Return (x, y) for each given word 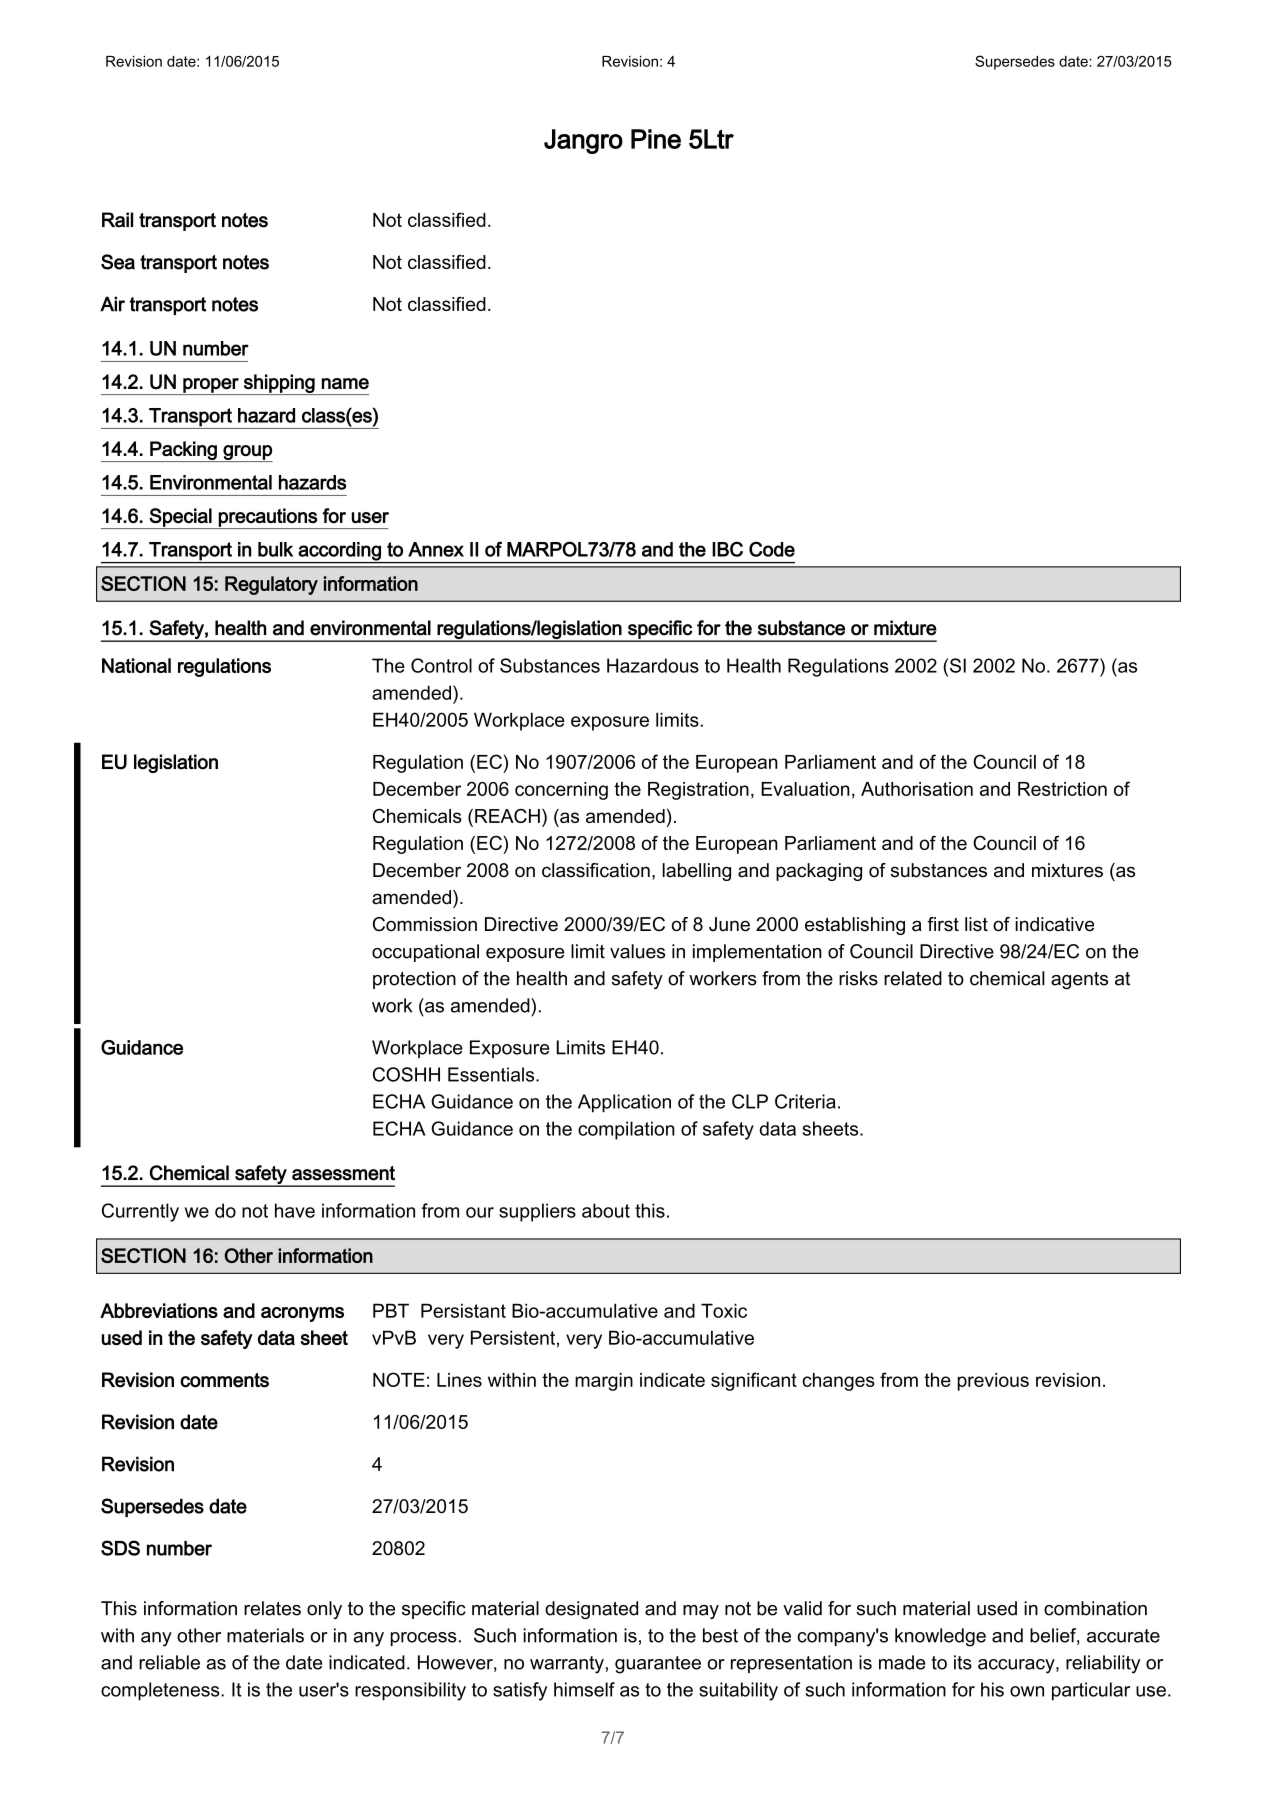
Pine (656, 139)
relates (272, 1608)
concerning (561, 791)
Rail (117, 220)
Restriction (1062, 789)
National (136, 665)
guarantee (658, 1665)
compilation (626, 1130)
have (295, 1210)
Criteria (805, 1101)
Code (772, 549)
